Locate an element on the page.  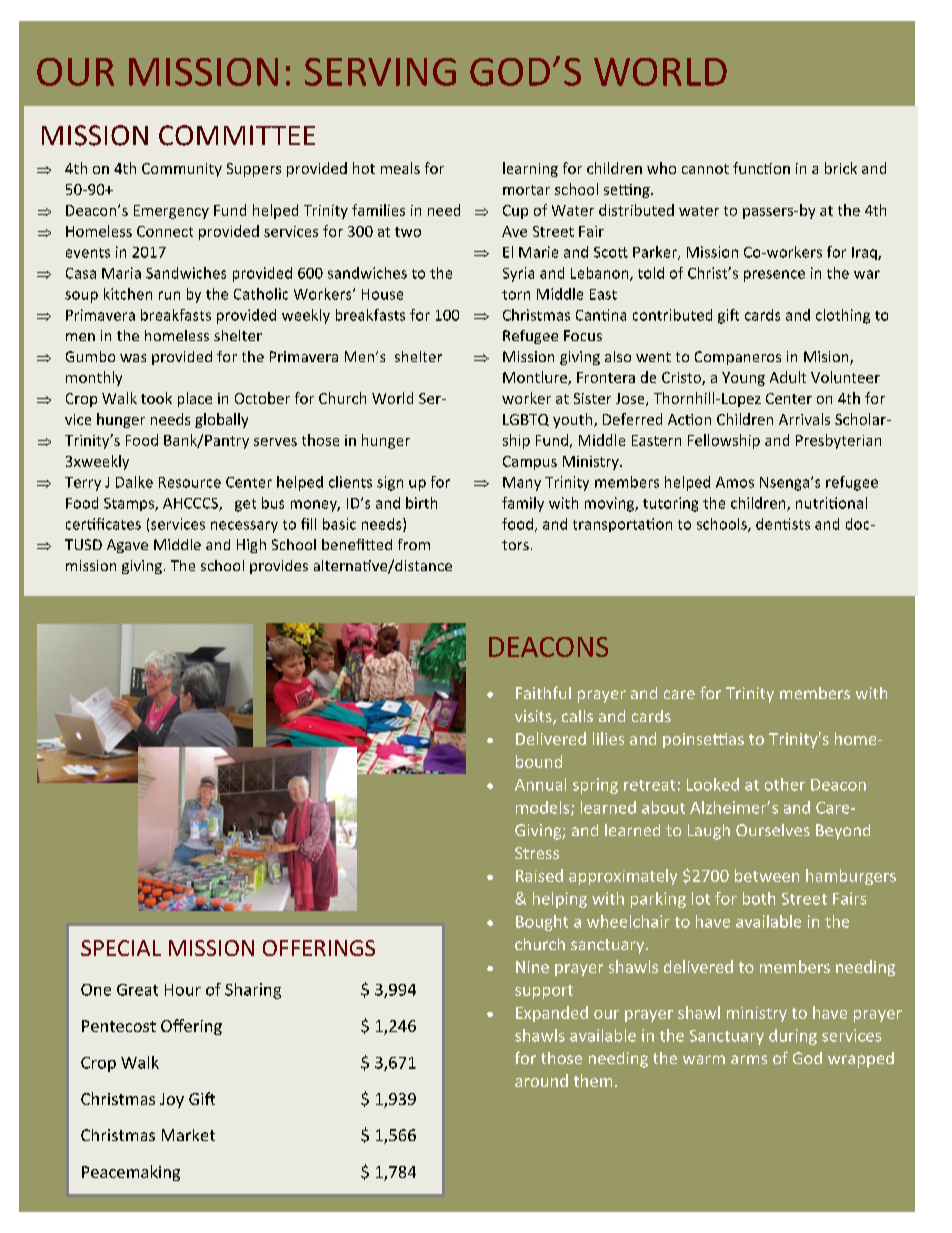
Raised is located at coordinates (539, 875).
